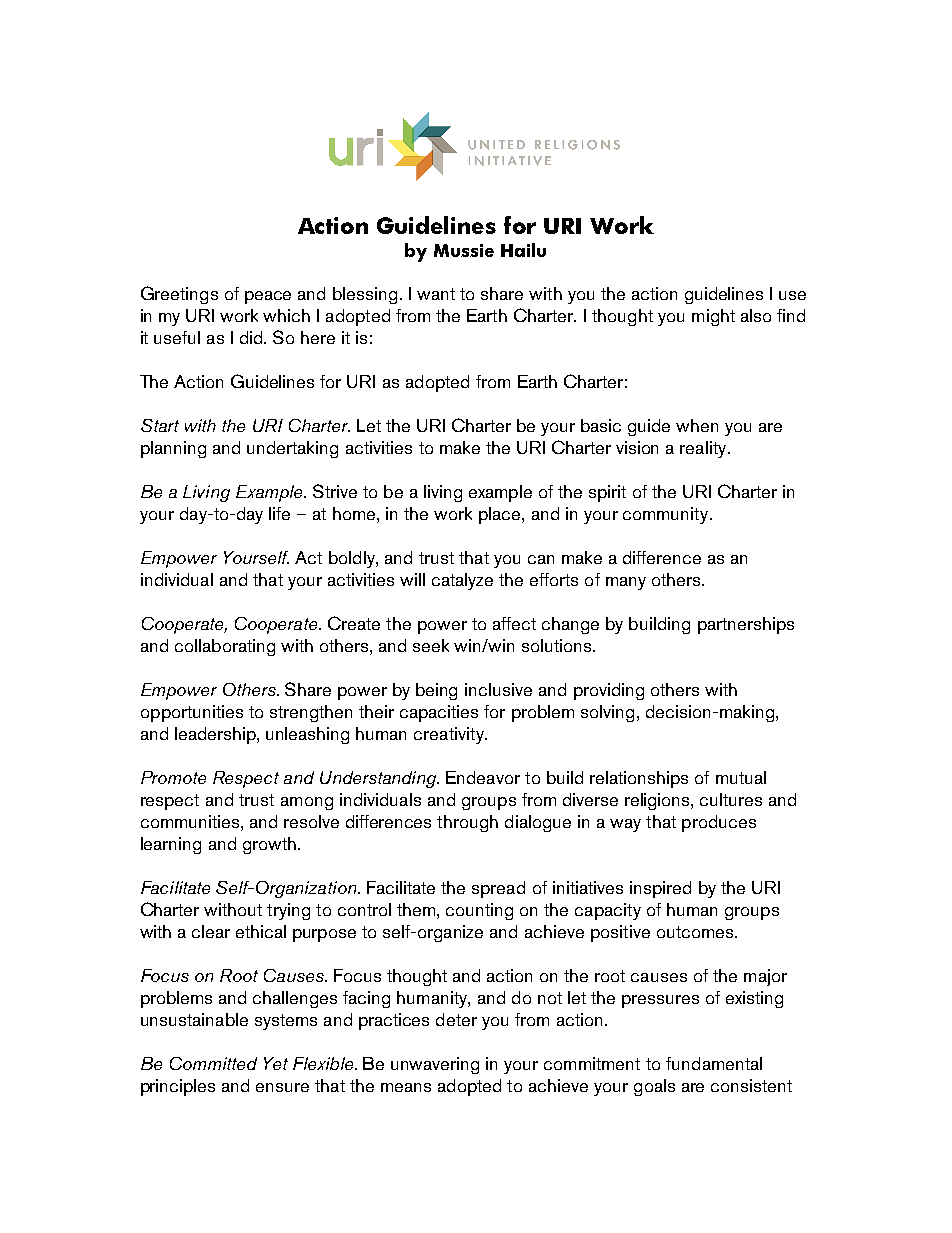 The height and width of the screenshot is (1233, 952). I want to click on Committed, so click(213, 1063).
